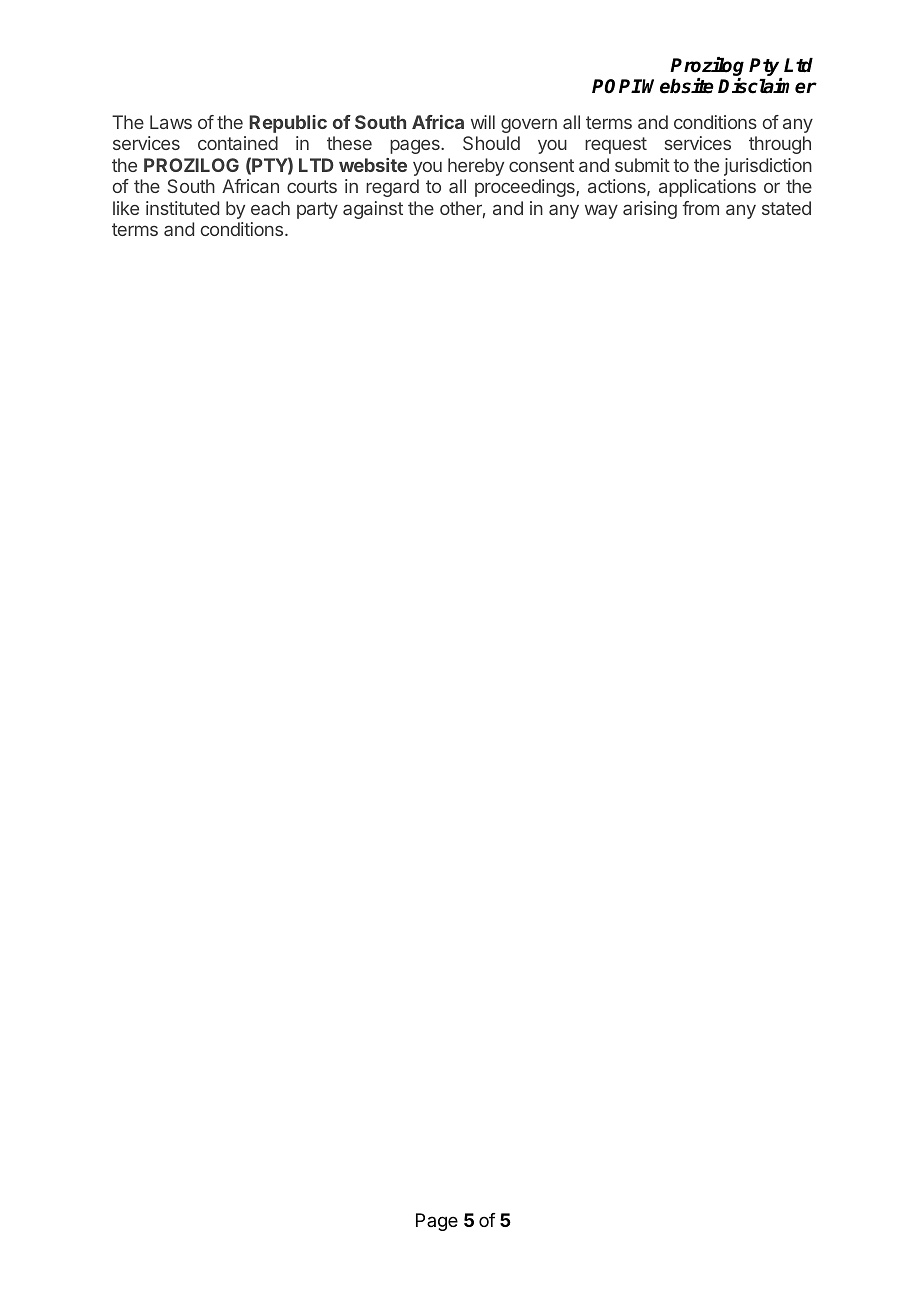 The width and height of the page is (924, 1308). Describe the element at coordinates (373, 210) in the page. I see `against` at that location.
